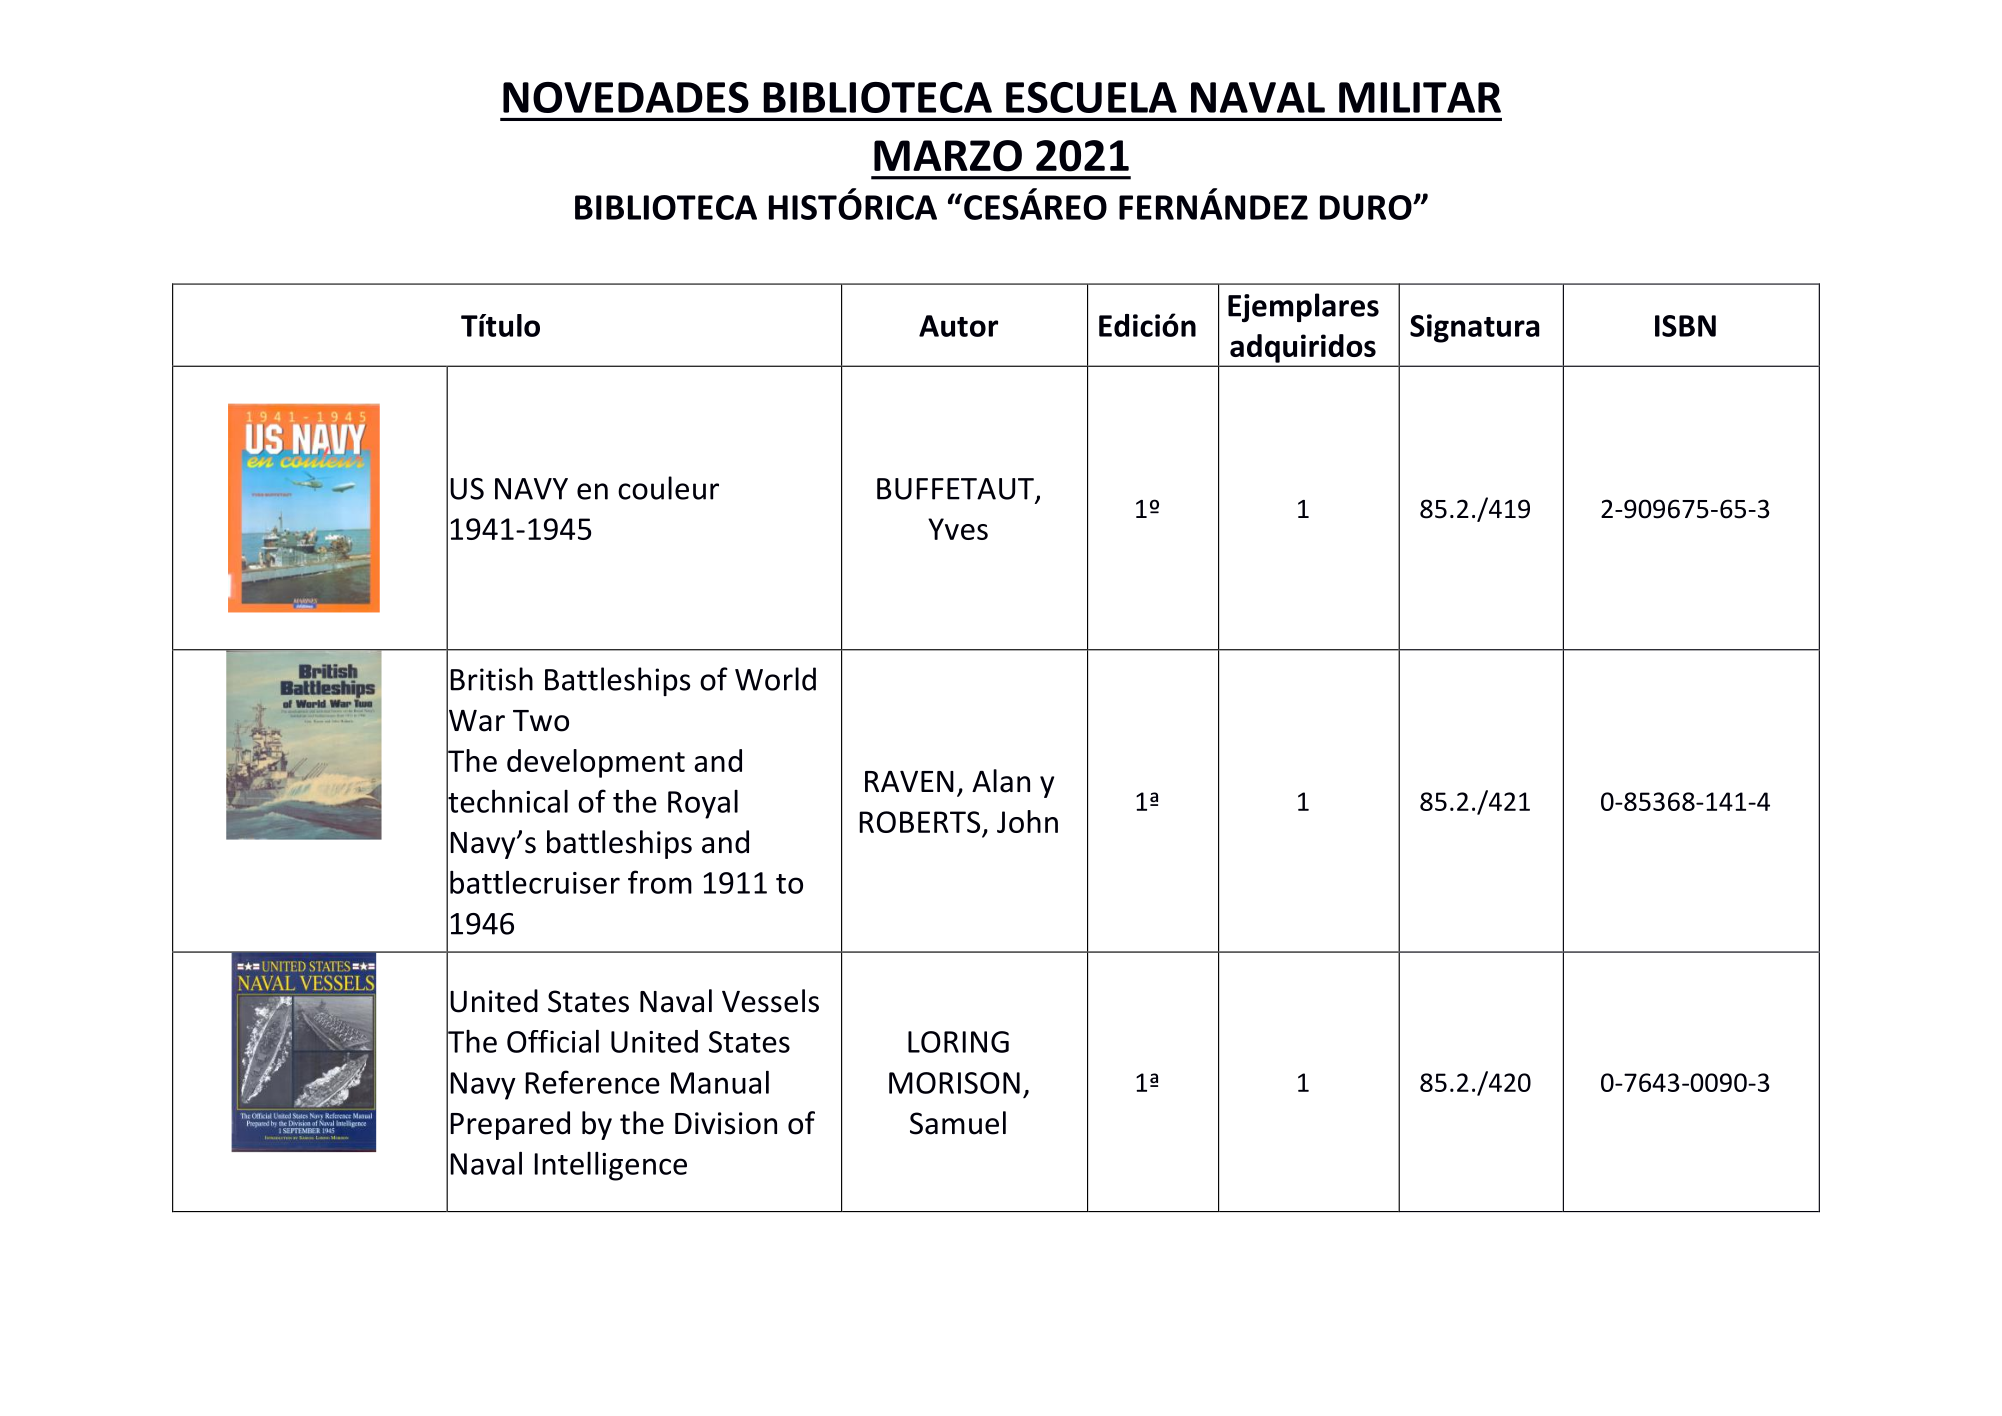 The height and width of the screenshot is (1416, 2002). Describe the element at coordinates (948, 156) in the screenshot. I see `MARZO` at that location.
